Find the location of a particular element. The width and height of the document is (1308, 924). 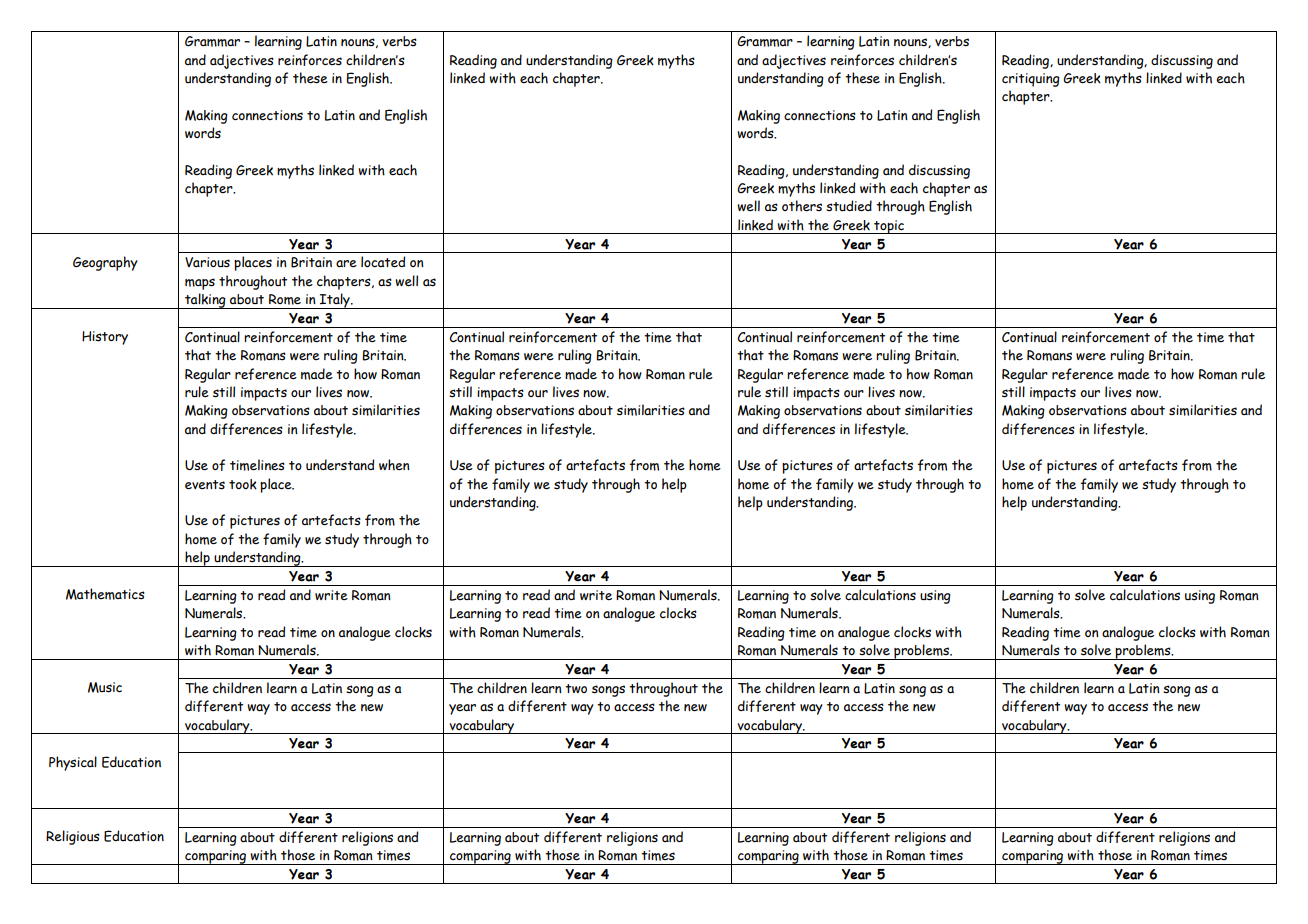

Religious is located at coordinates (73, 837).
